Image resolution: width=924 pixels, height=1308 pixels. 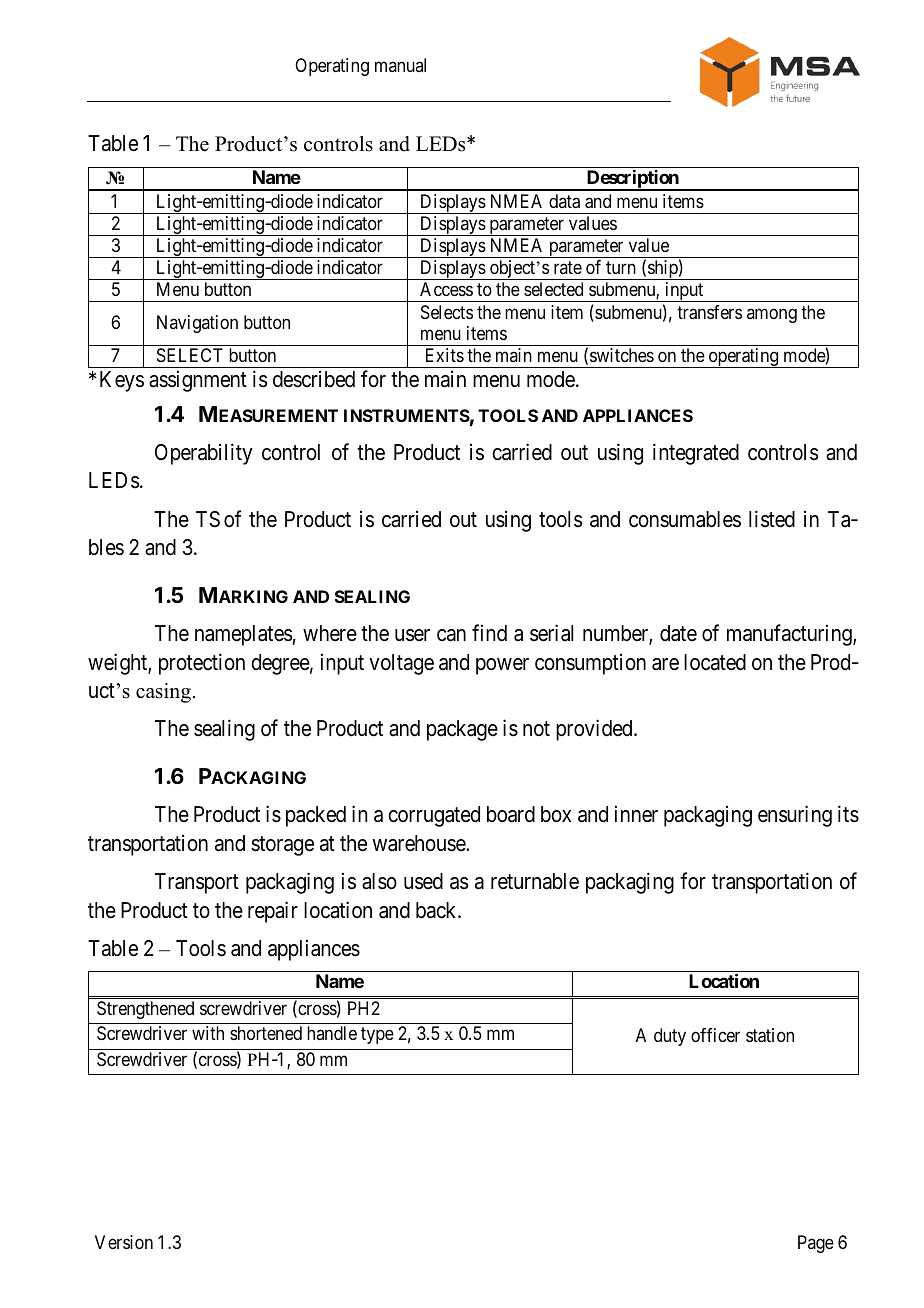 I want to click on listed, so click(x=772, y=519).
